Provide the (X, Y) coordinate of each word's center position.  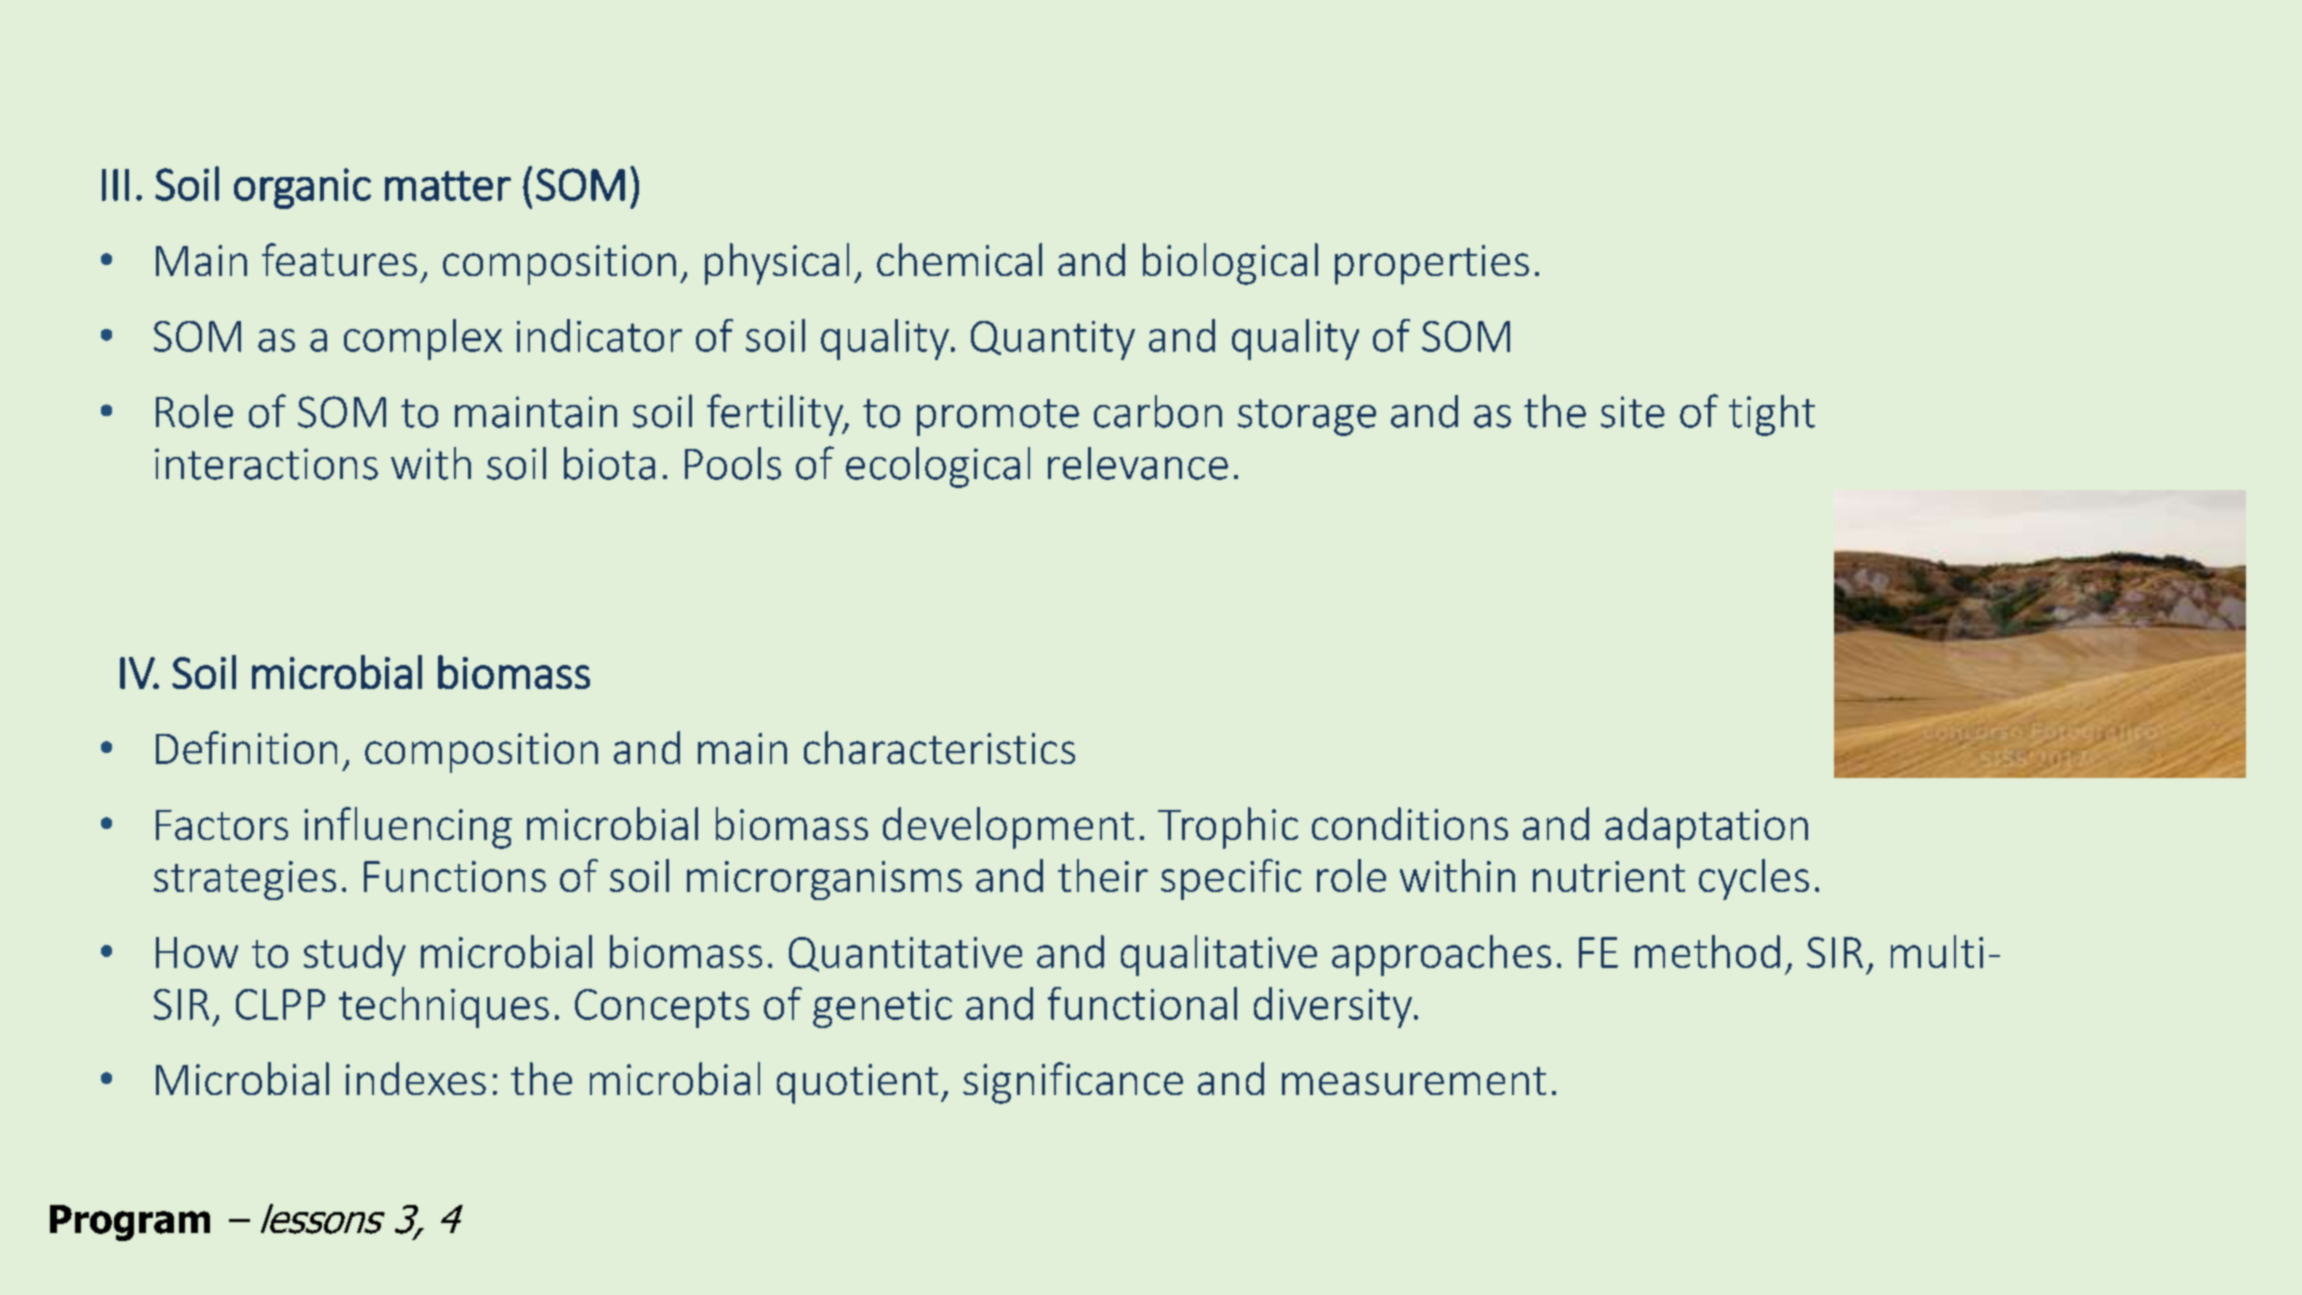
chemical (959, 259)
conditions (1410, 823)
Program (130, 1223)
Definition (246, 747)
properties (1432, 265)
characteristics (939, 747)
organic (302, 188)
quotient (857, 1084)
